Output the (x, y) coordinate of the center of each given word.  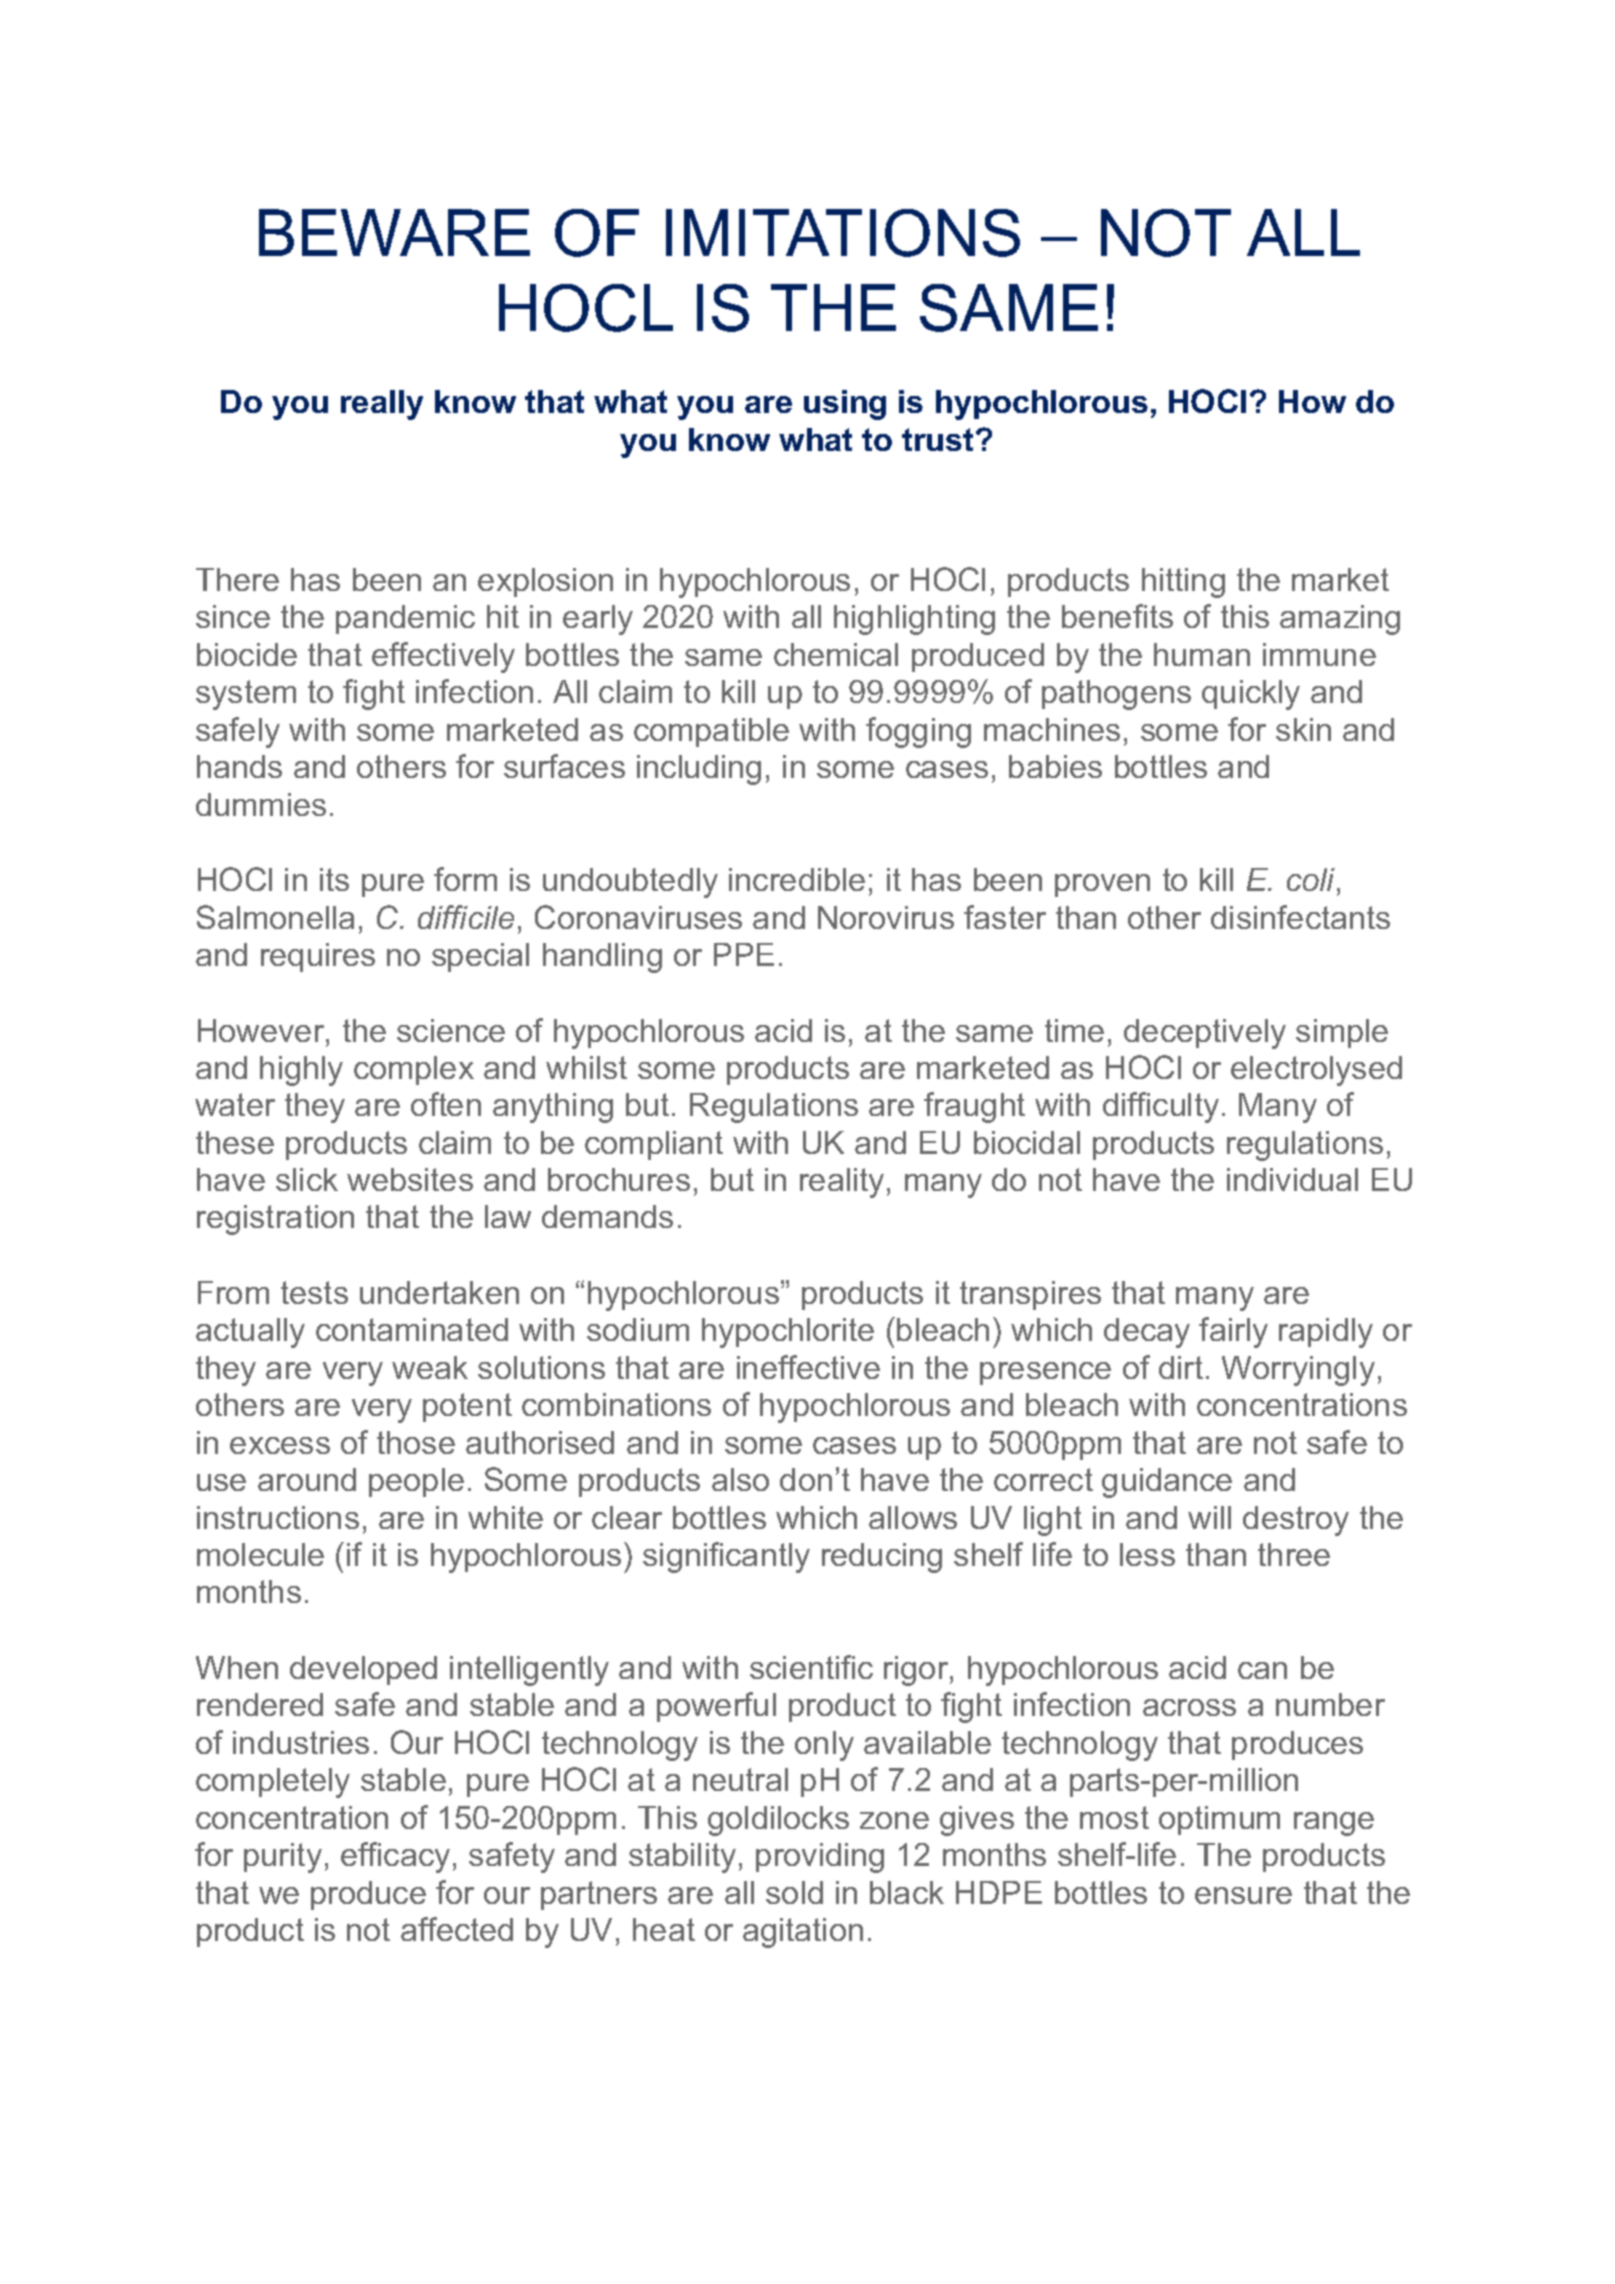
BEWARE (394, 232)
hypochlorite (788, 1333)
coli (1312, 879)
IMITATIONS (843, 233)
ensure (1243, 1895)
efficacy (395, 1857)
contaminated (412, 1329)
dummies (261, 804)
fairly (1233, 1332)
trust (939, 439)
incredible (797, 879)
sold (794, 1892)
